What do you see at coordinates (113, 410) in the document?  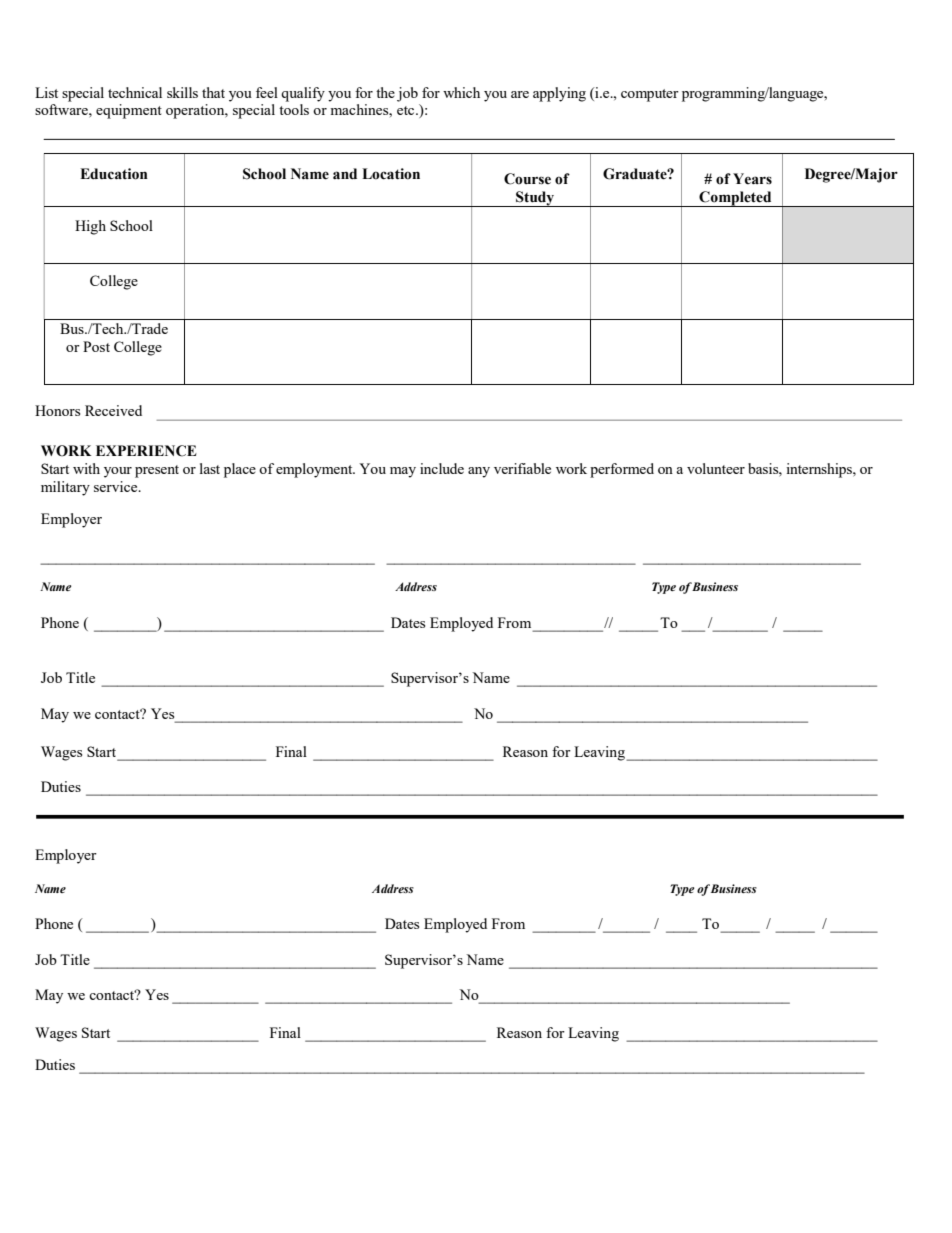 I see `Received` at bounding box center [113, 410].
